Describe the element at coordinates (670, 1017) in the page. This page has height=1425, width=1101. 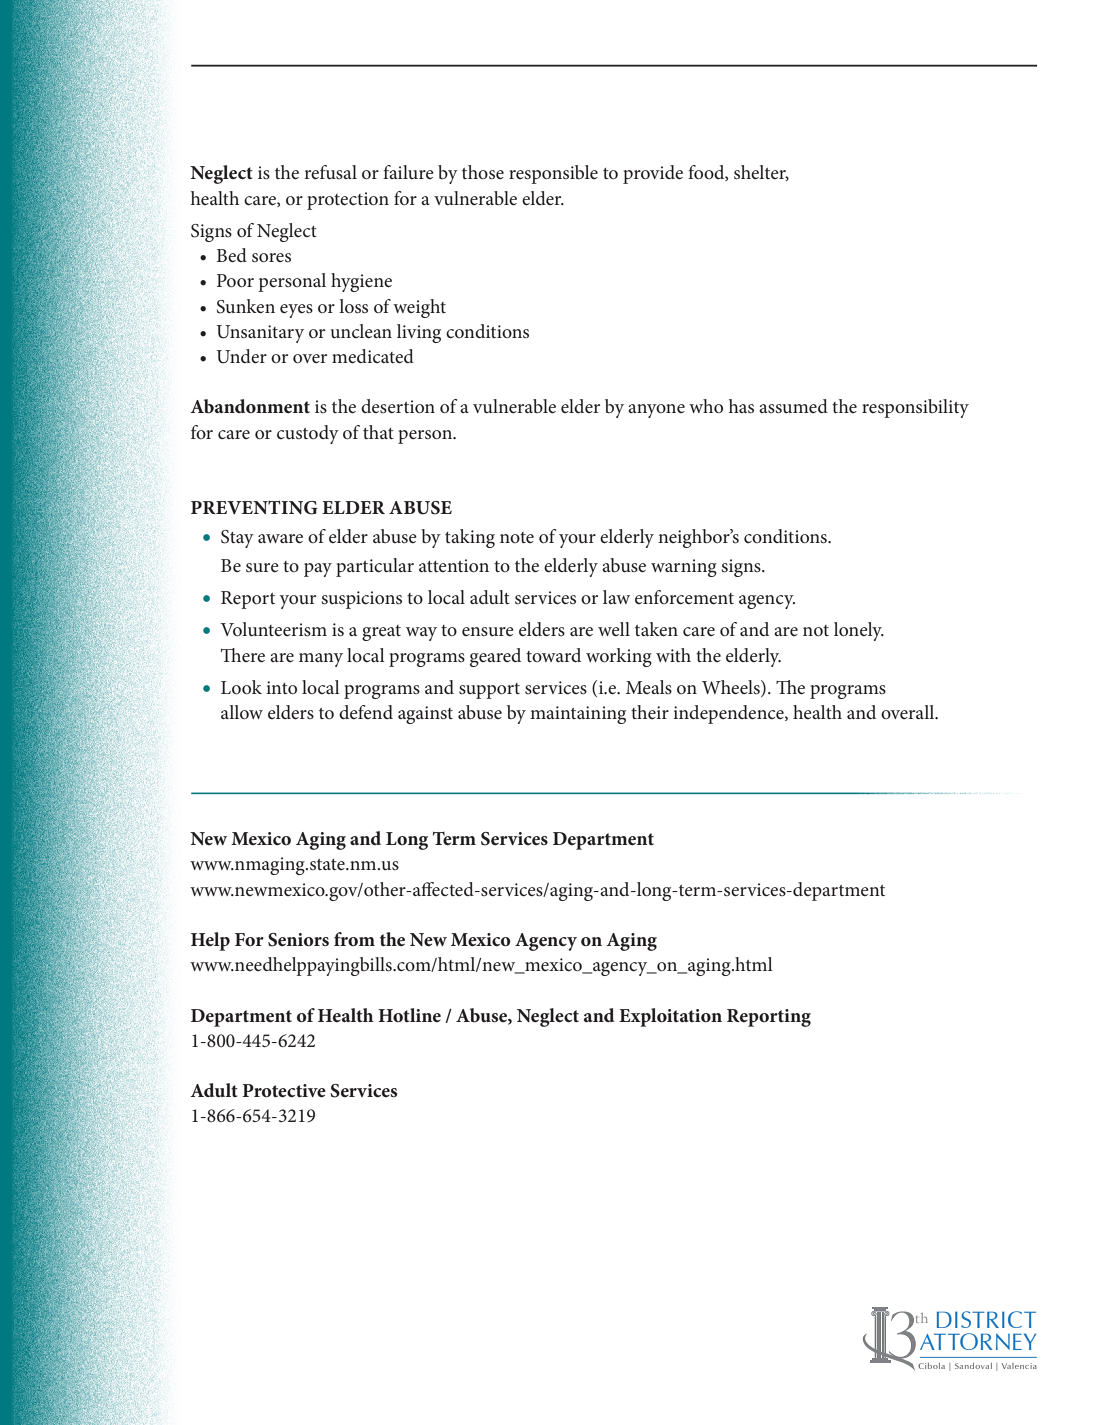
I see `Exploitation` at that location.
